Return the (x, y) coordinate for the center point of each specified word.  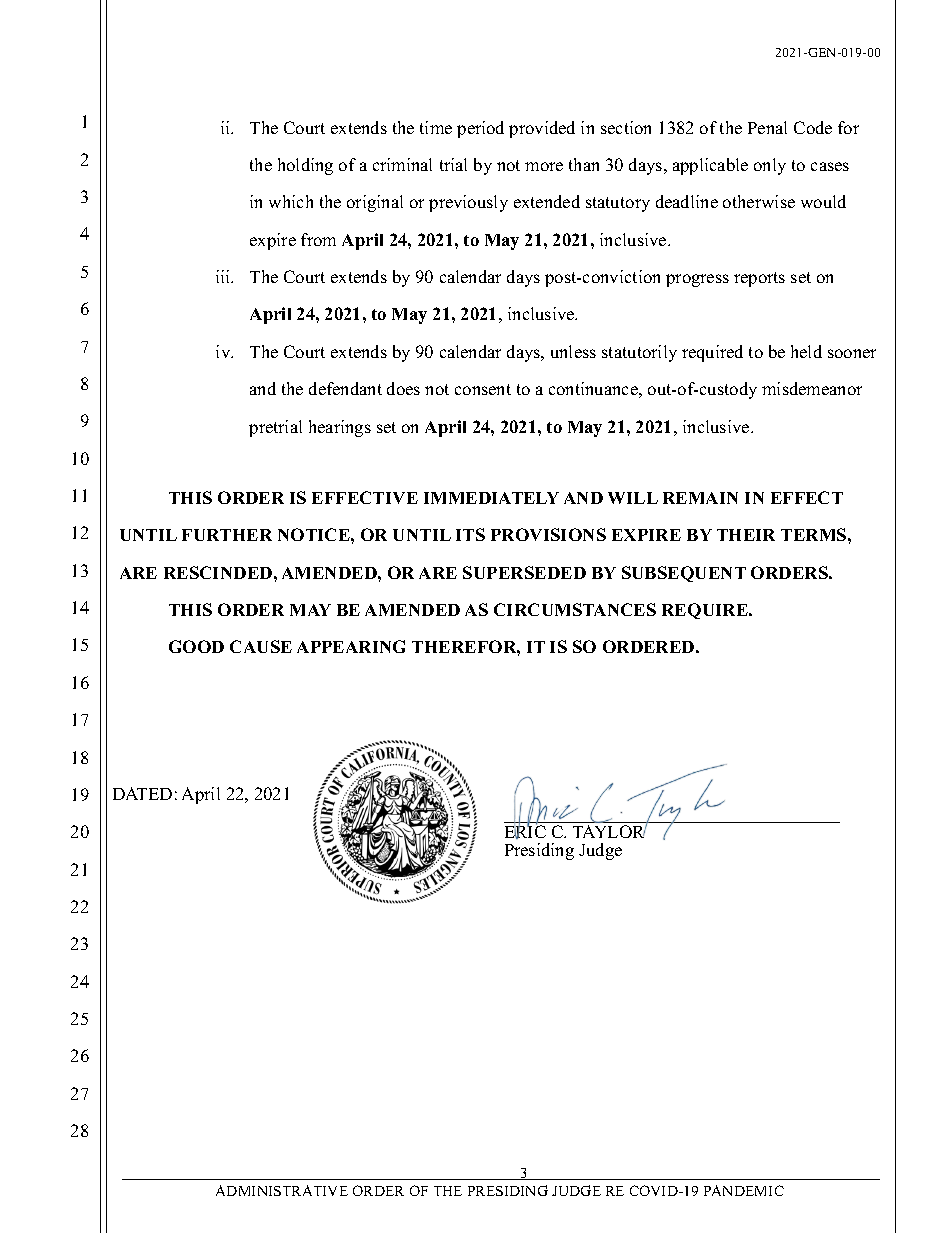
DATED (142, 793)
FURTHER (227, 535)
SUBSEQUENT (684, 574)
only (770, 166)
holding (305, 166)
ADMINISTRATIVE (282, 1190)
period (480, 129)
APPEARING (351, 646)
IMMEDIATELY (491, 498)
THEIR (746, 535)
